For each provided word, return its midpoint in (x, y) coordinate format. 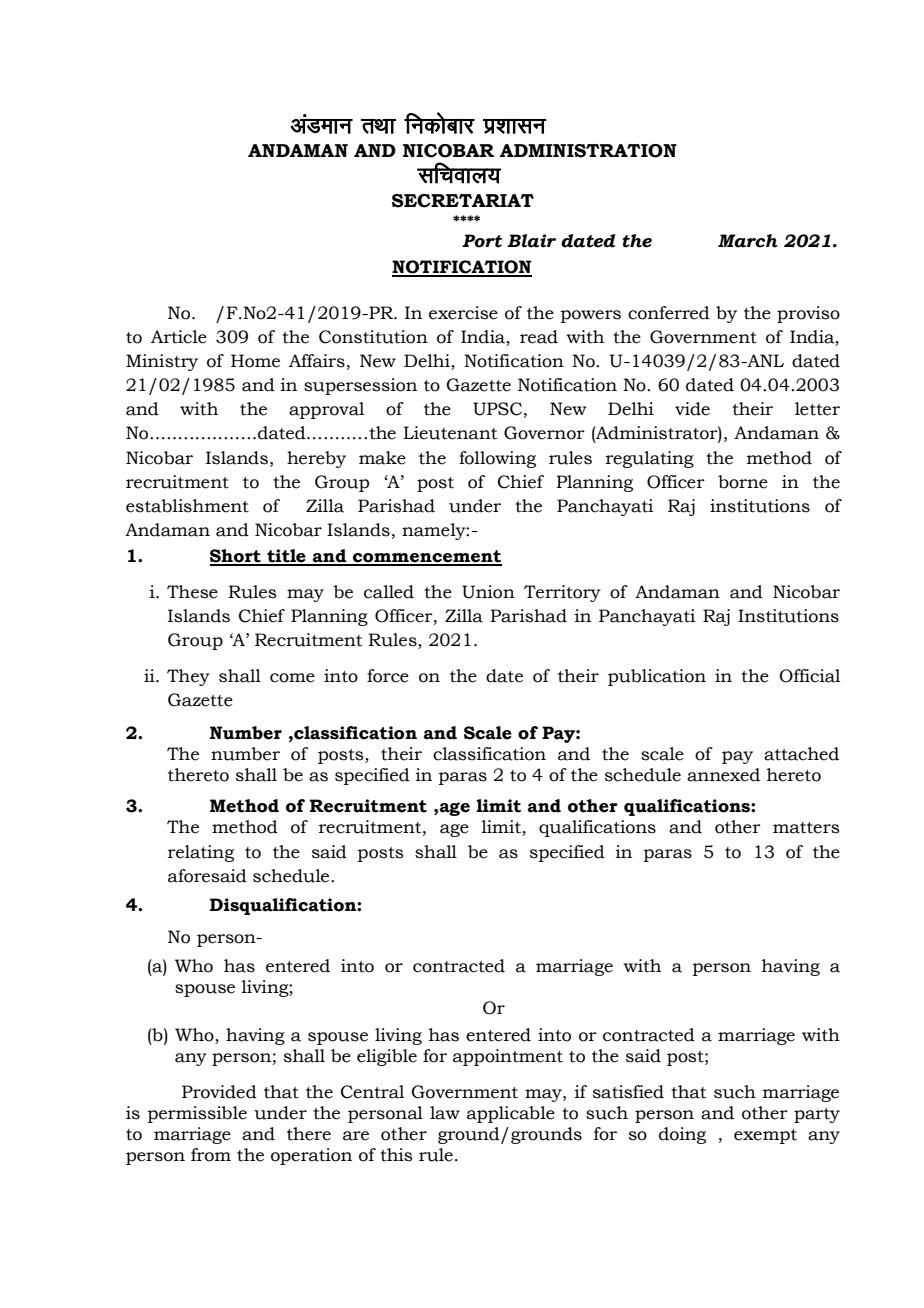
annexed (723, 775)
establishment (187, 506)
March (748, 241)
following (497, 459)
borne (743, 482)
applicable (511, 1114)
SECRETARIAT (463, 201)
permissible (197, 1114)
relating (201, 853)
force (388, 676)
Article (179, 337)
